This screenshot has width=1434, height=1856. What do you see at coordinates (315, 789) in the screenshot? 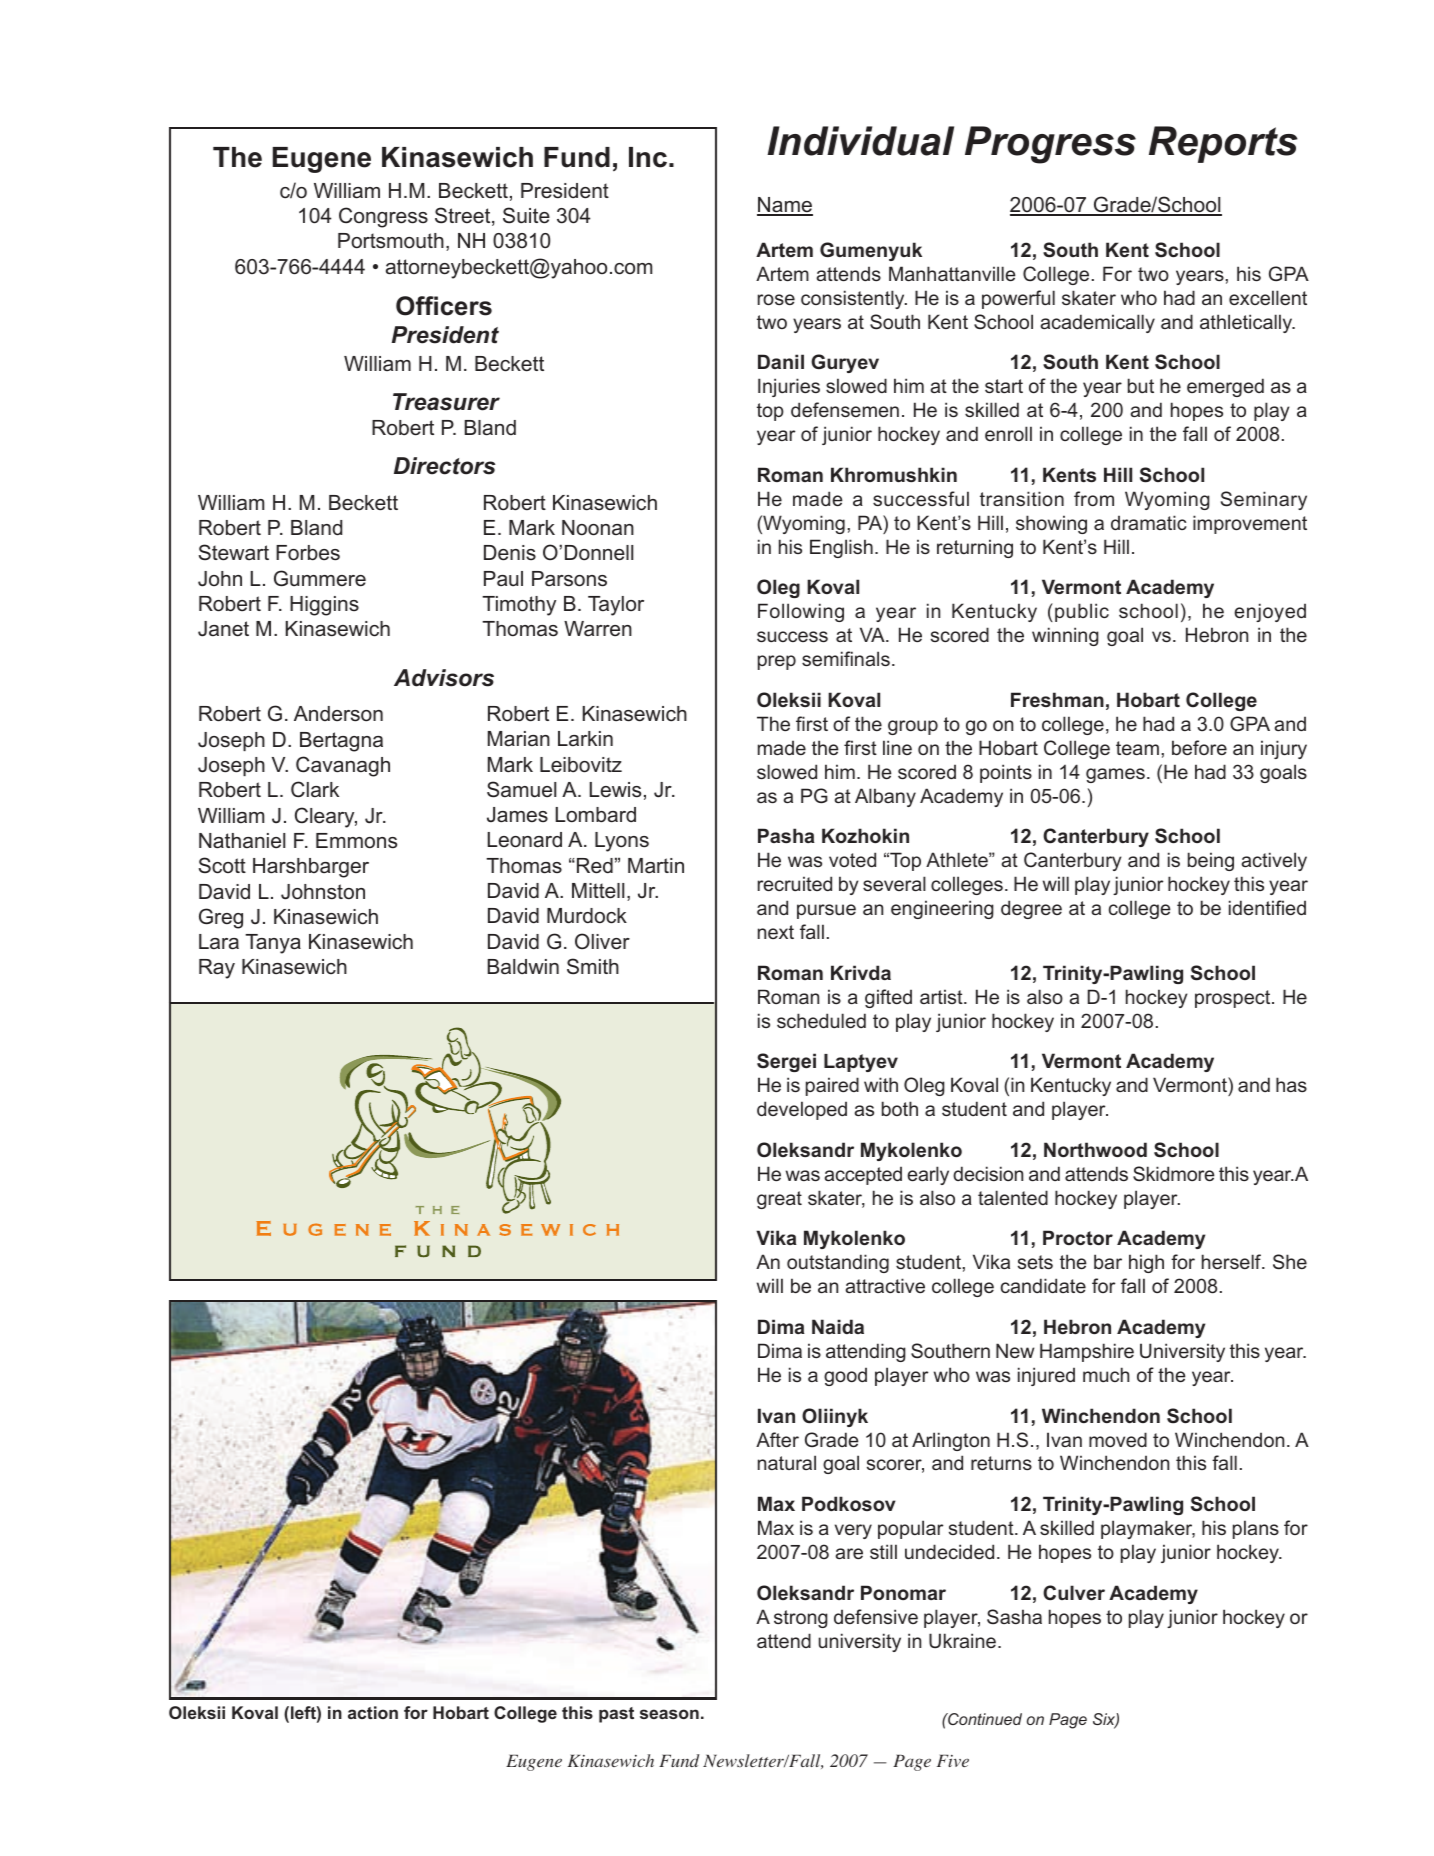
I see `Clark` at bounding box center [315, 789].
